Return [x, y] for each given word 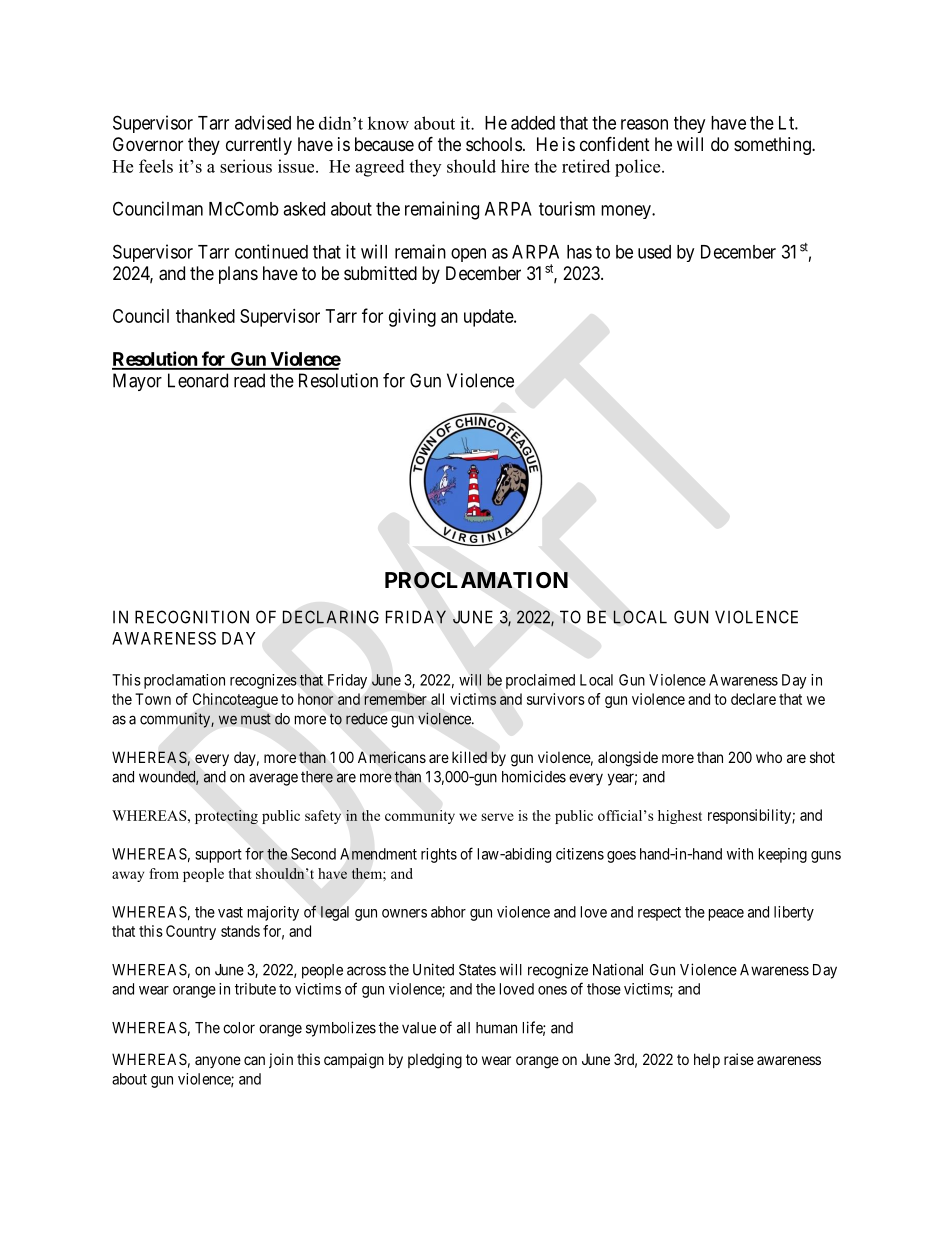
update [489, 318]
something [773, 146]
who [769, 757]
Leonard [198, 380]
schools [494, 144]
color [239, 1028]
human [496, 1028]
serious [246, 166]
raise [739, 1059]
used [654, 252]
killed [469, 757]
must [256, 719]
